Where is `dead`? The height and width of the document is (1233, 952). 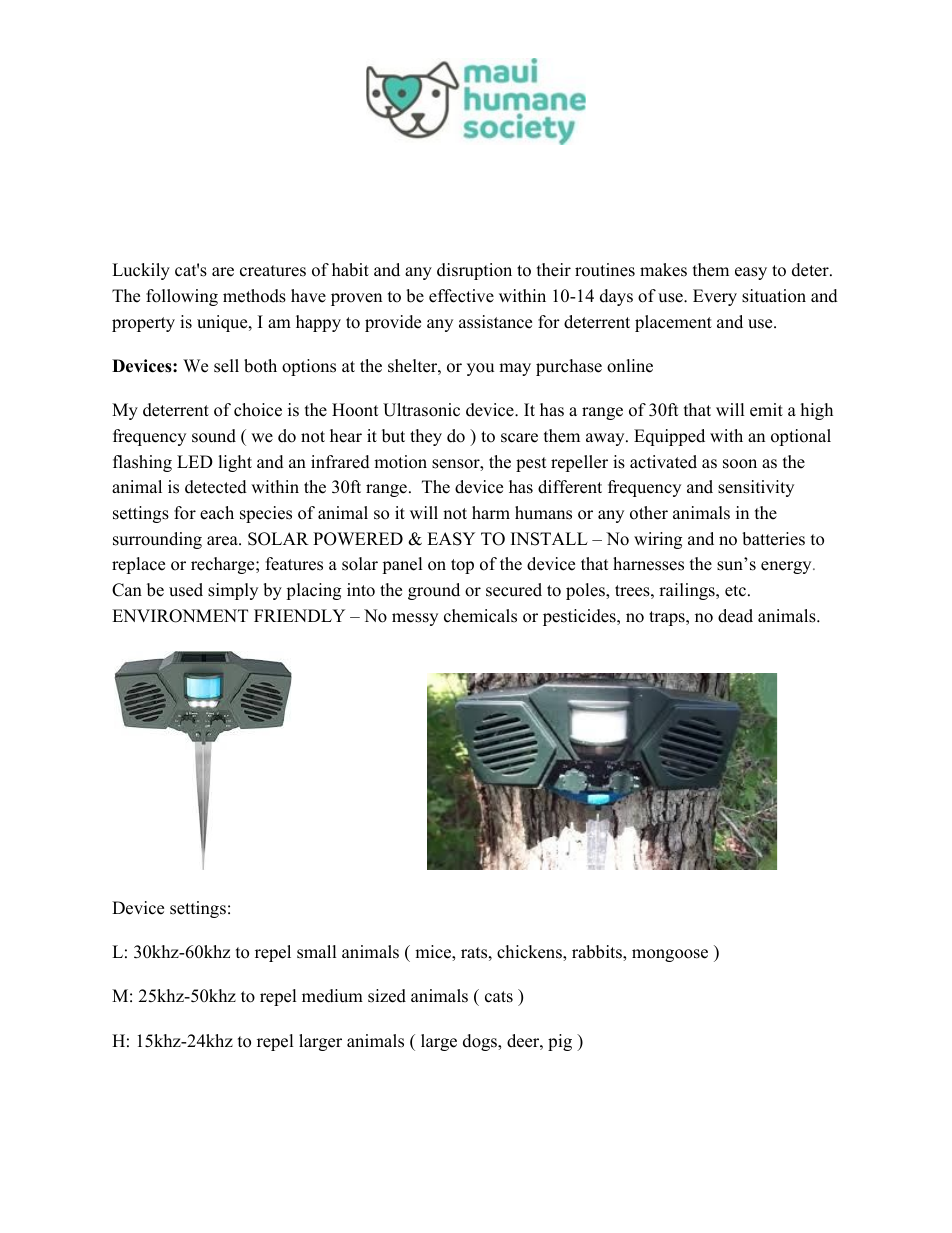 dead is located at coordinates (735, 616).
